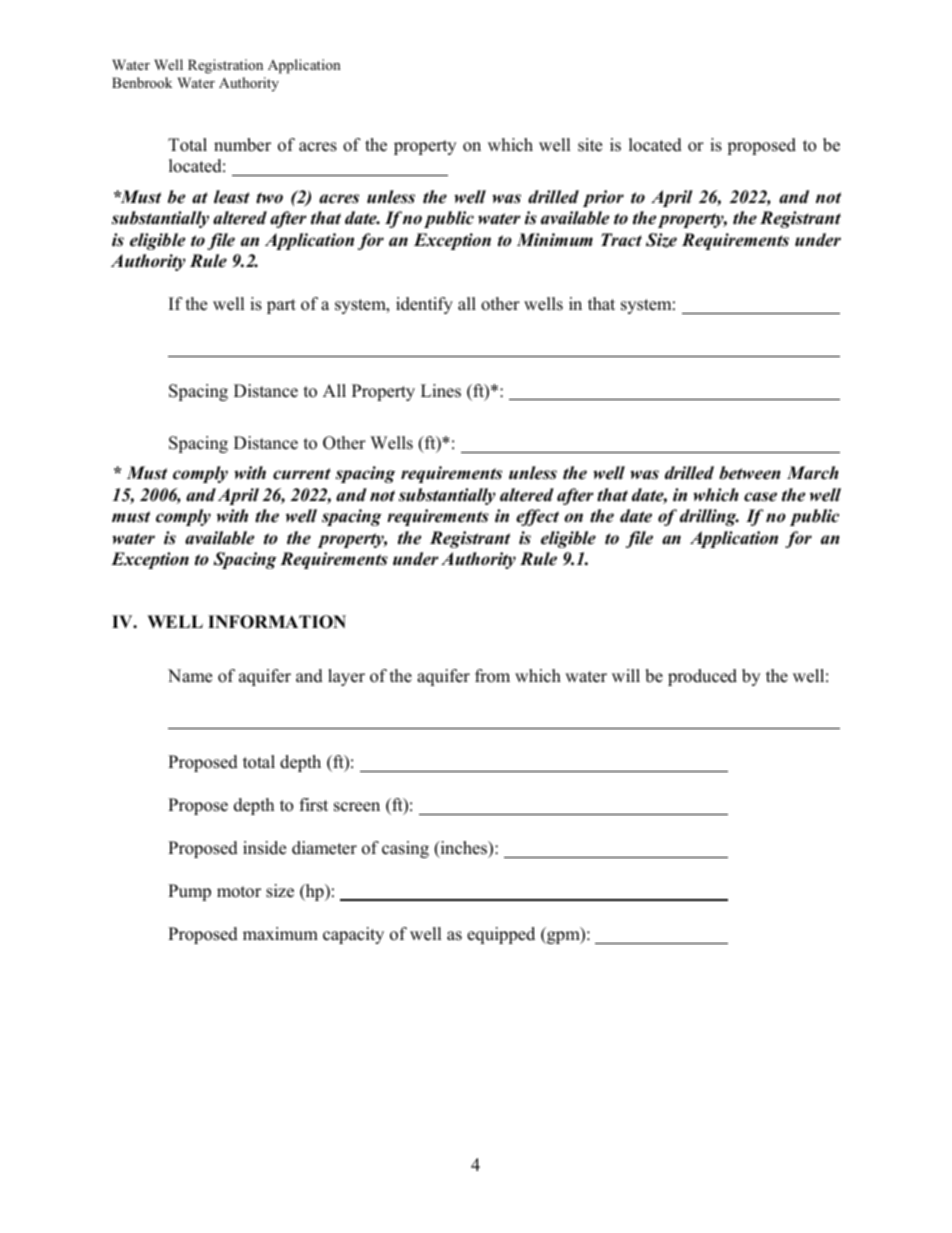  What do you see at coordinates (603, 198) in the screenshot?
I see `prior` at bounding box center [603, 198].
